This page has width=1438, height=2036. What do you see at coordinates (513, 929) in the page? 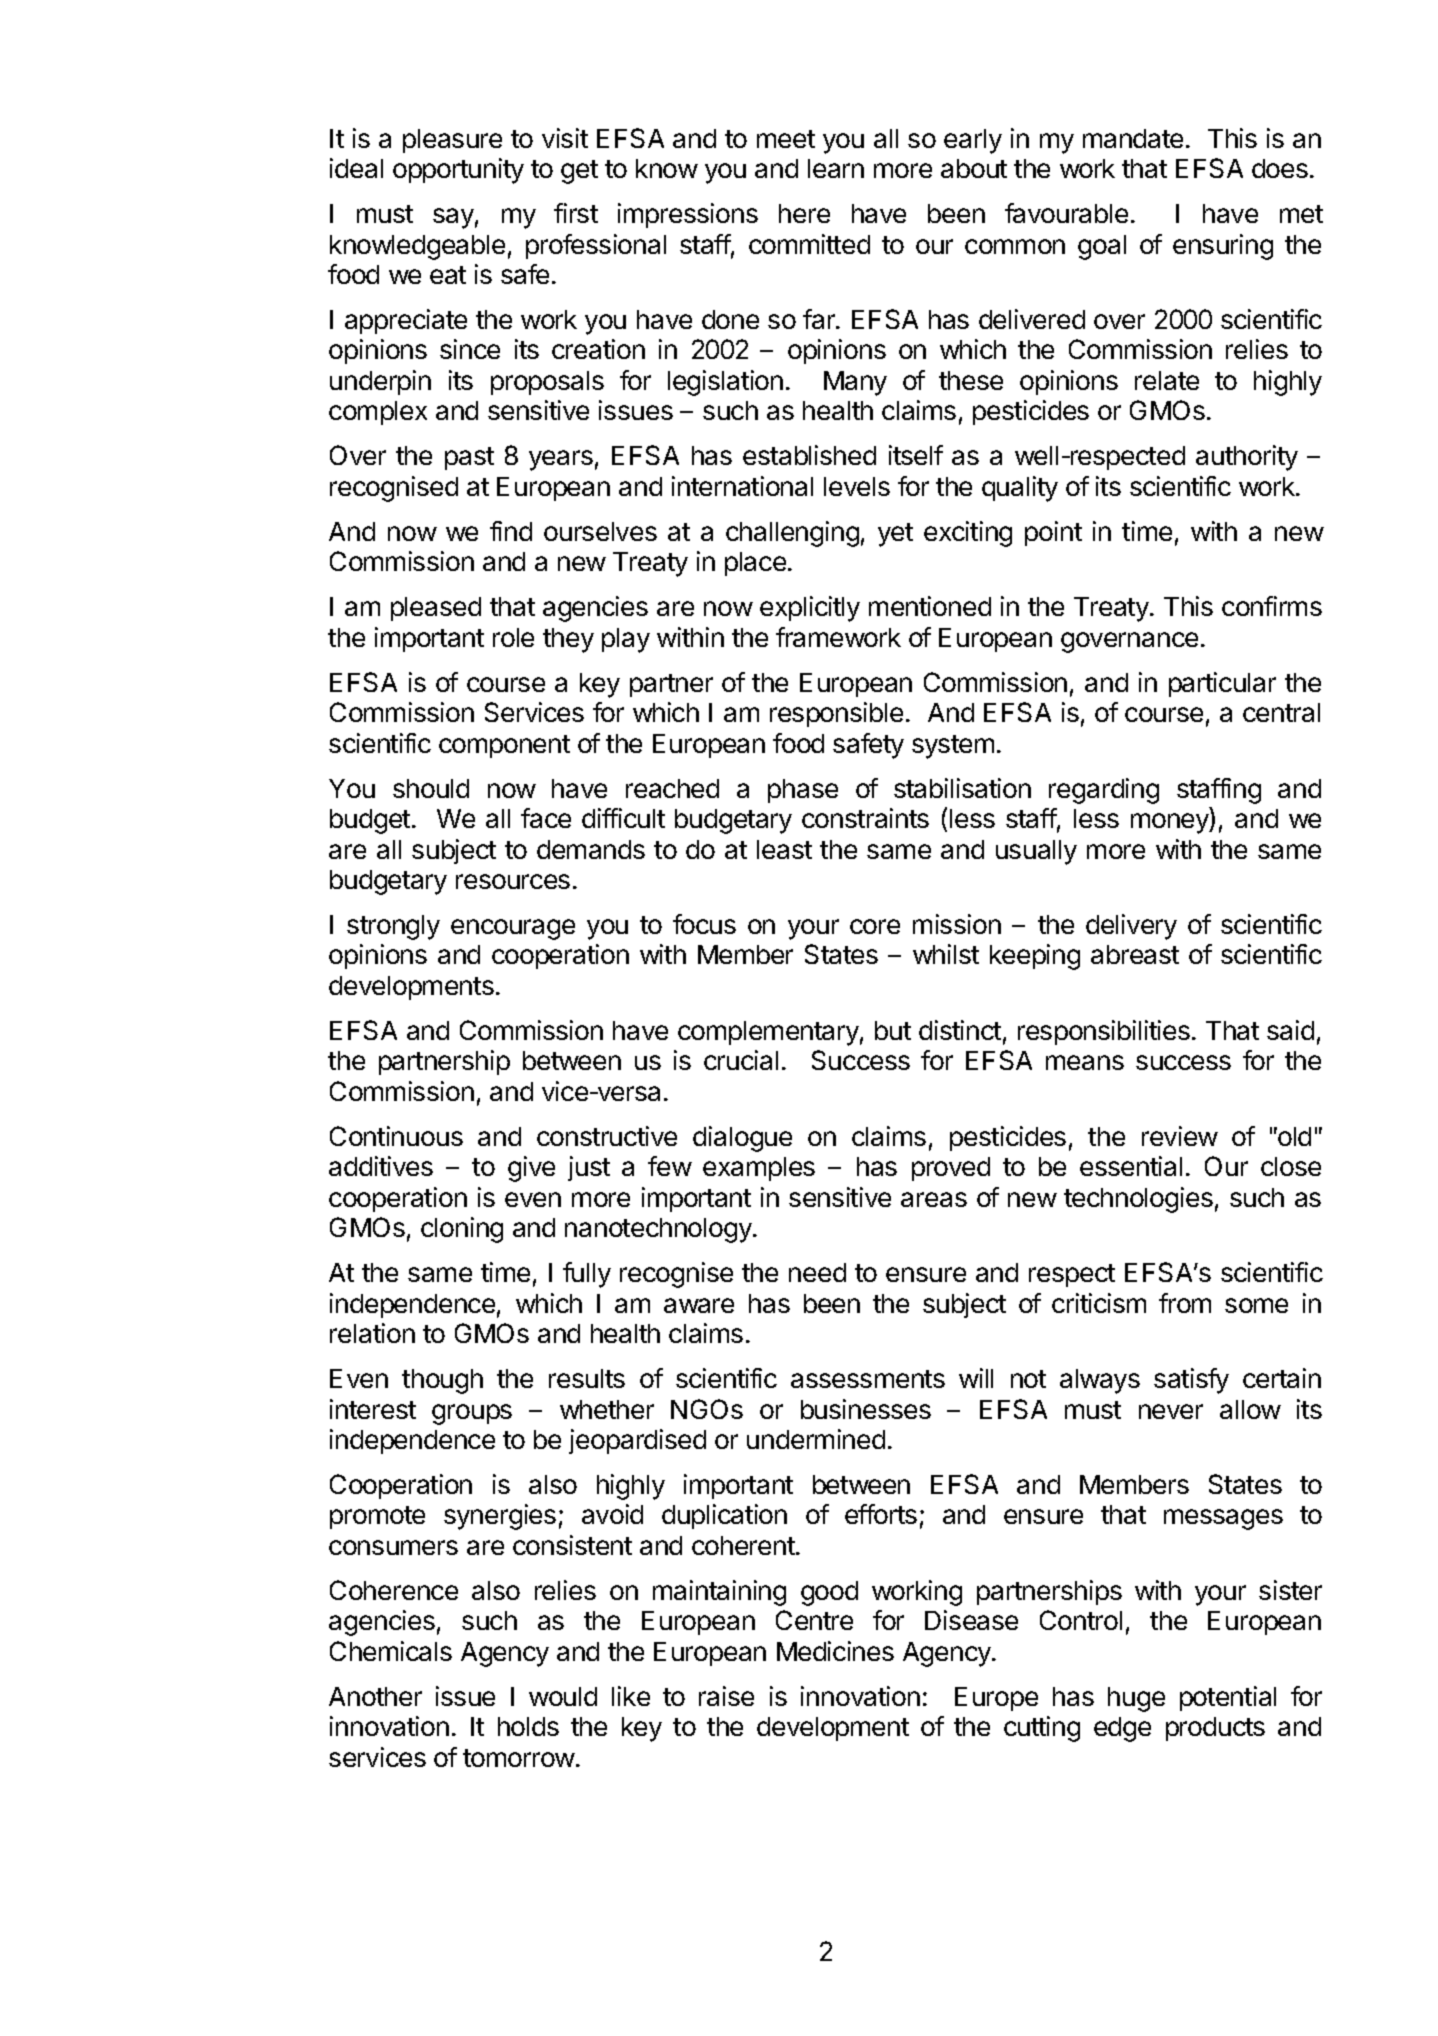
I see `encourage` at bounding box center [513, 929].
